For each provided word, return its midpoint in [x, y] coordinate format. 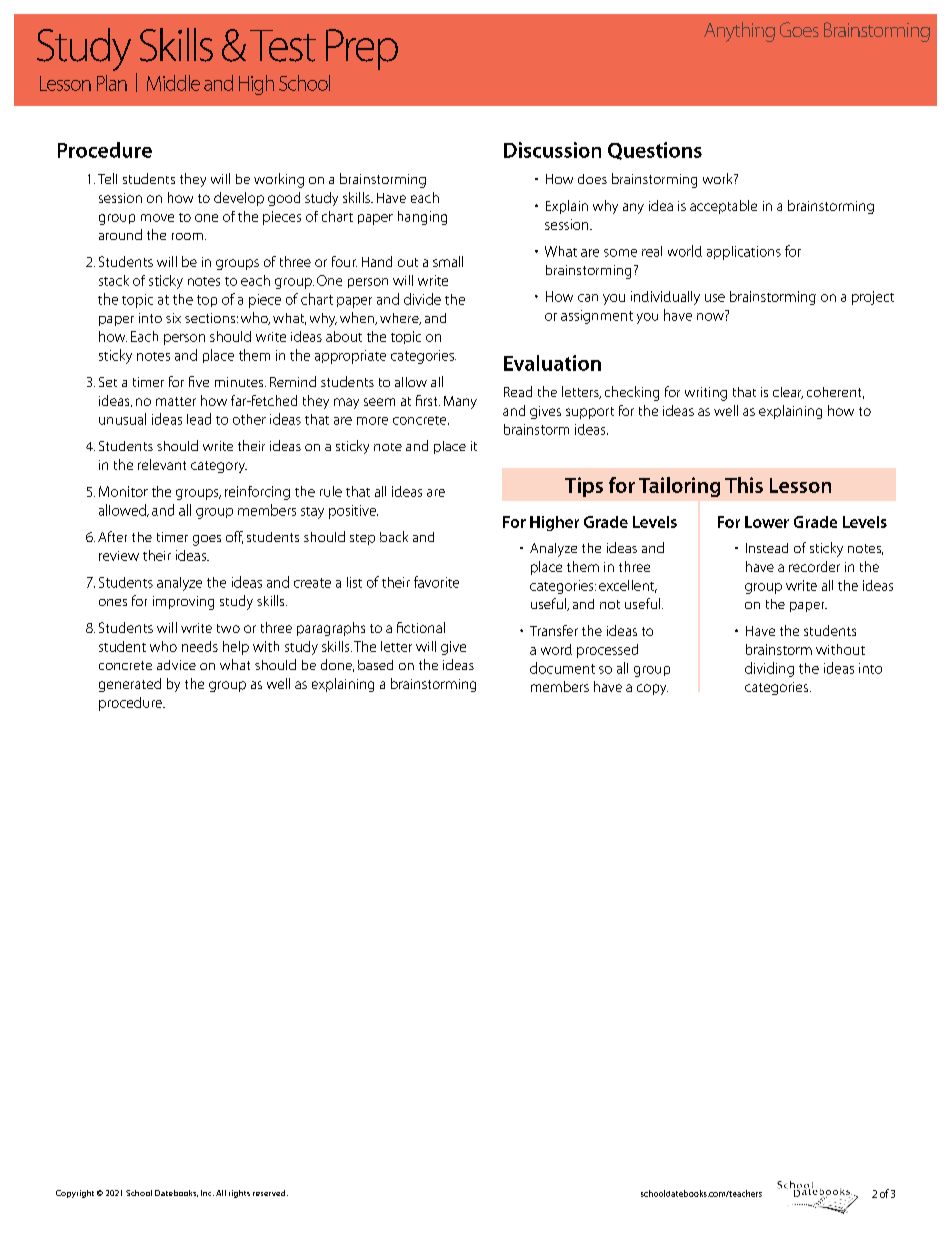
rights [239, 1194]
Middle [173, 83]
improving [183, 603]
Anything [739, 32]
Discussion [552, 150]
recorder [814, 566]
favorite [436, 582]
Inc [207, 1193]
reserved [270, 1193]
